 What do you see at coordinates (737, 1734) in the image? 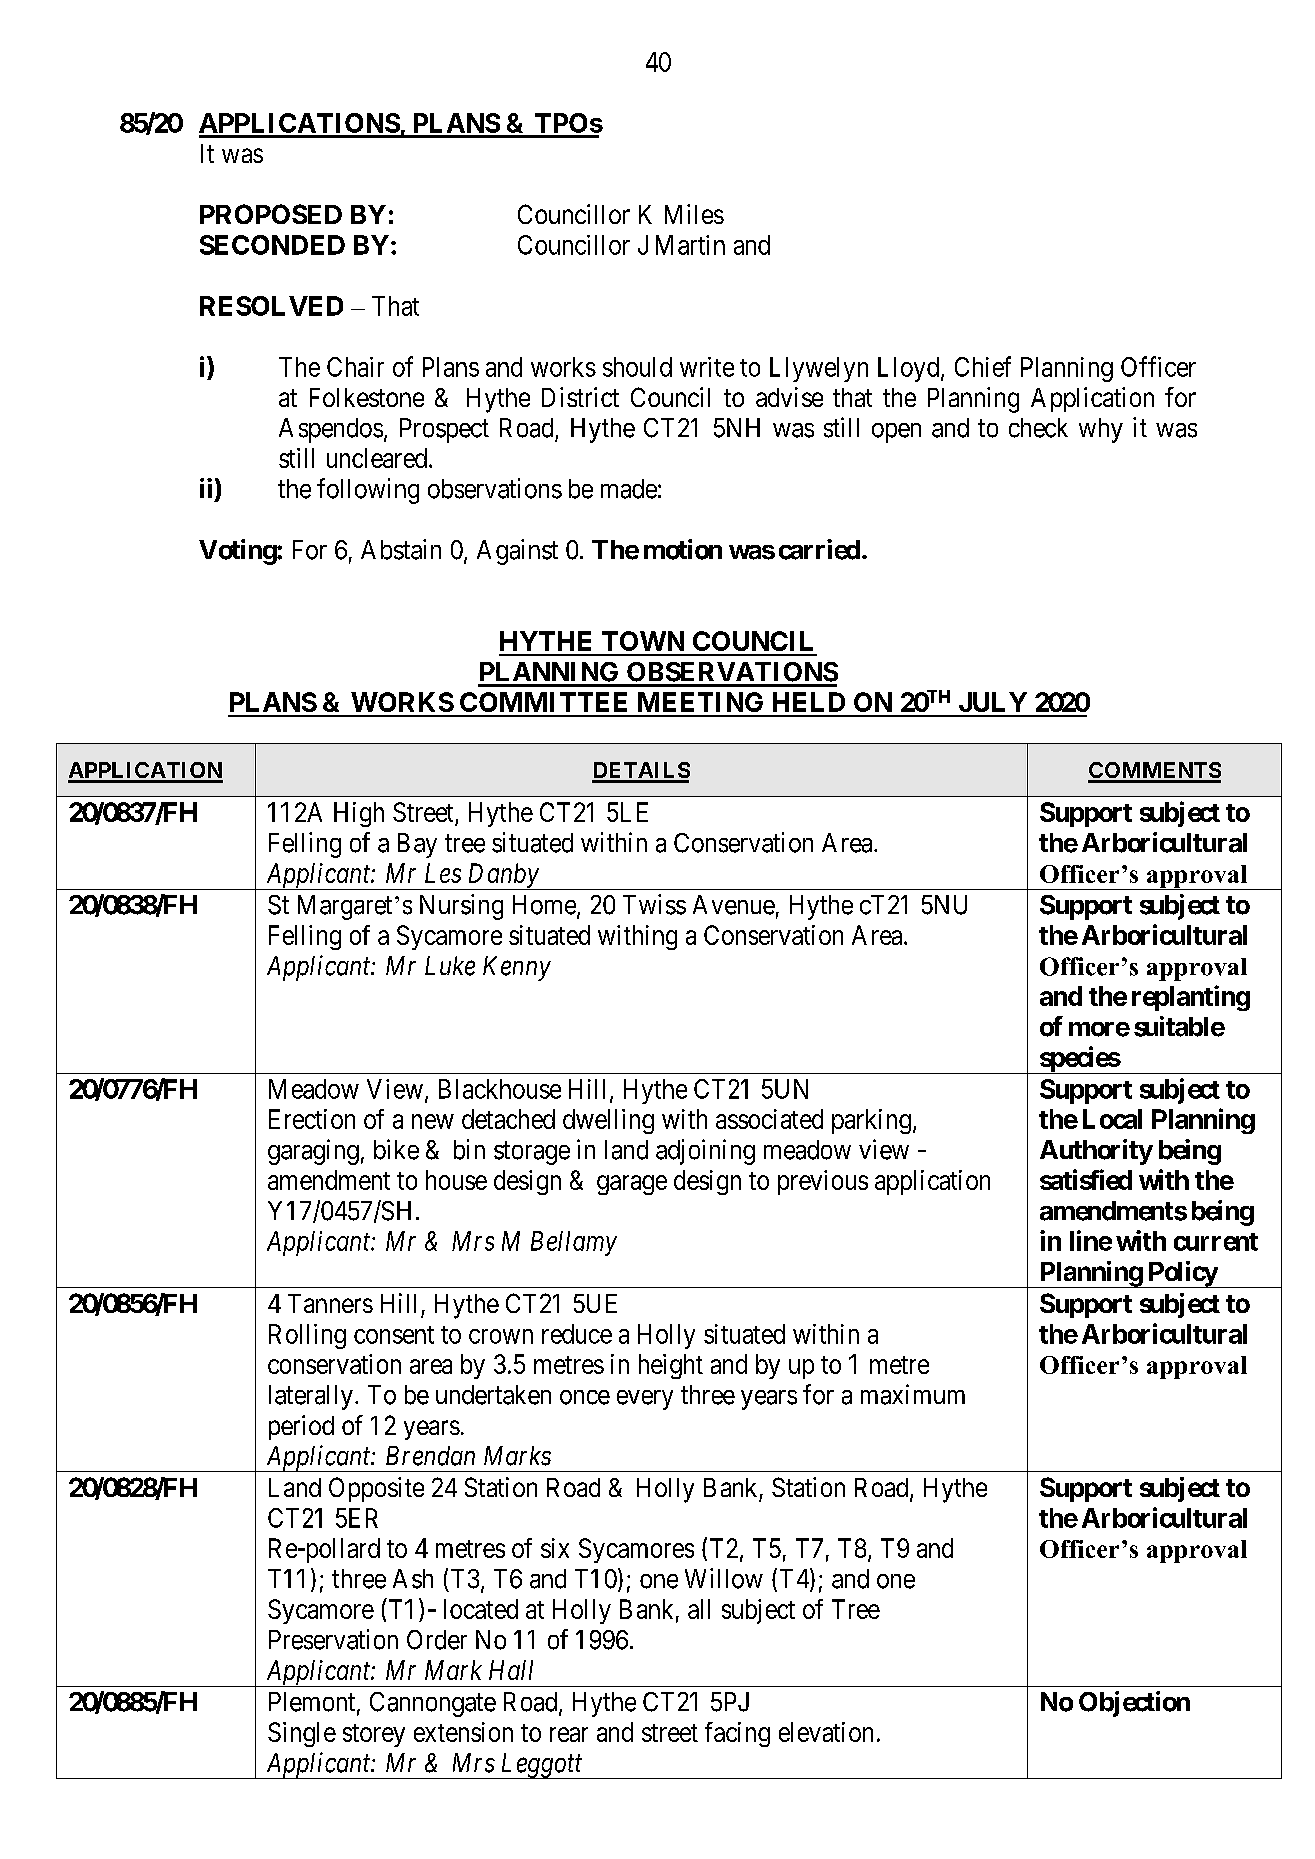
I see `facing` at bounding box center [737, 1734].
